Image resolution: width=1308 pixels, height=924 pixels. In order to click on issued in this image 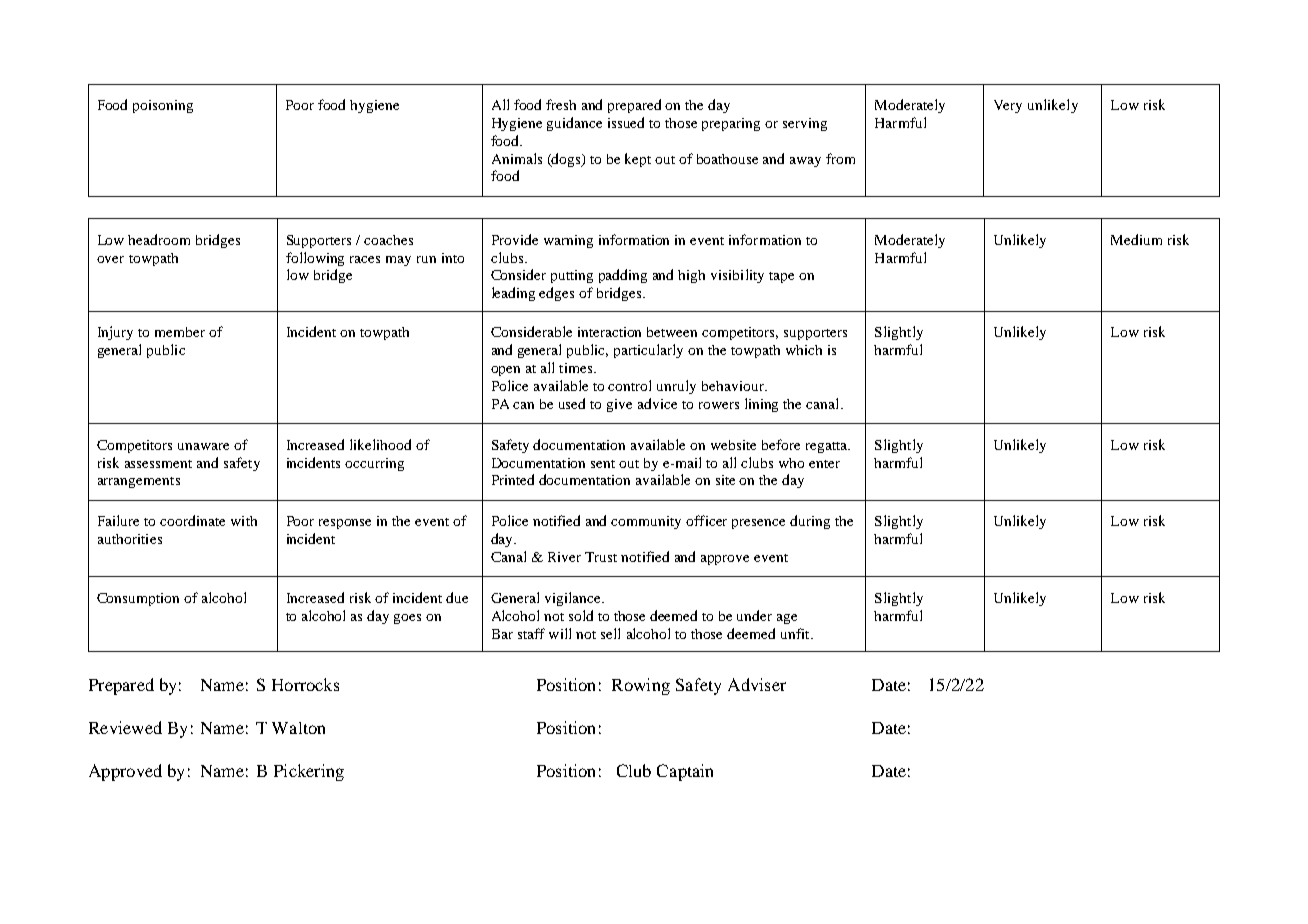, I will do `click(626, 122)`.
